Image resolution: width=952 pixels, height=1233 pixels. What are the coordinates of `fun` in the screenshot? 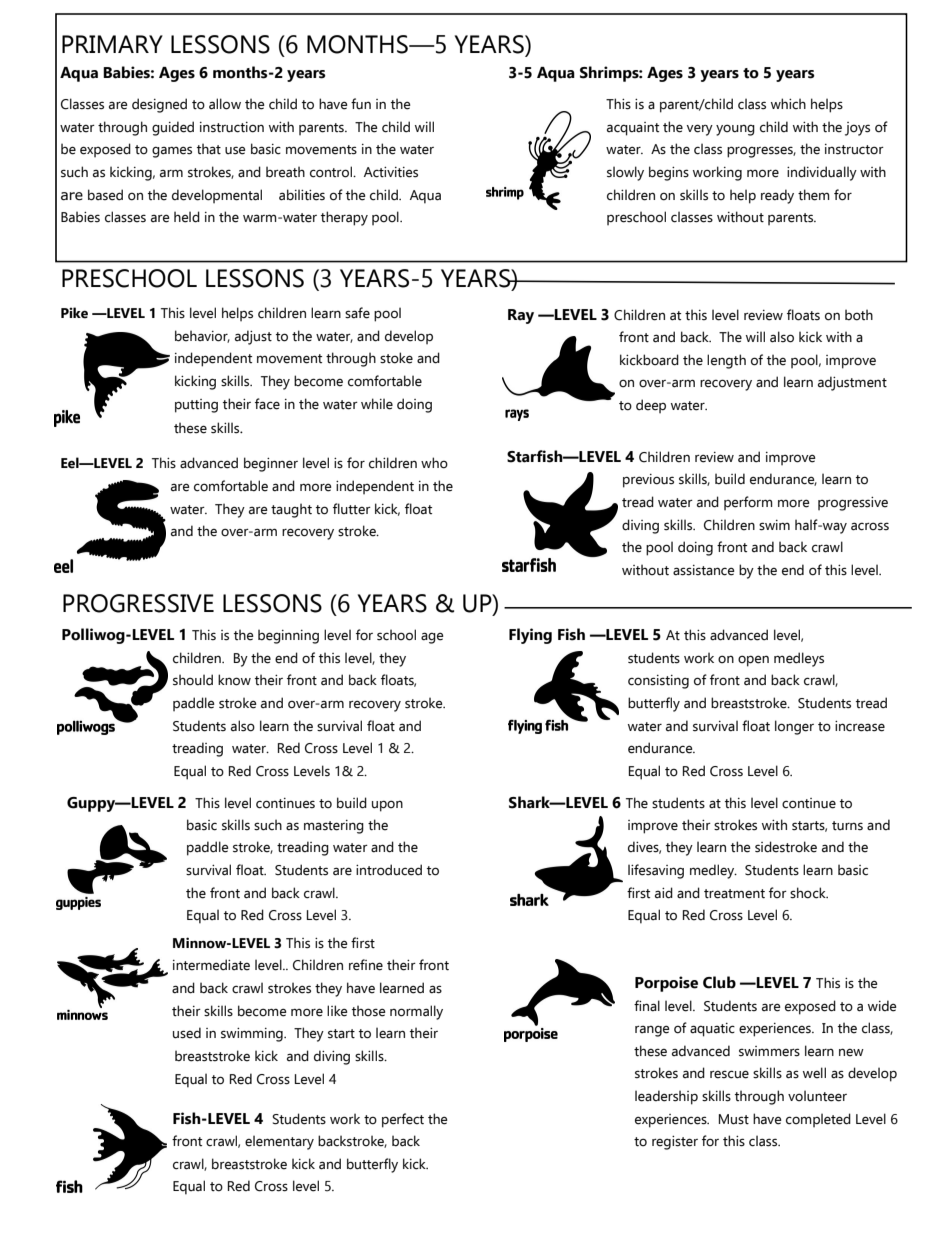 It's located at (361, 103).
